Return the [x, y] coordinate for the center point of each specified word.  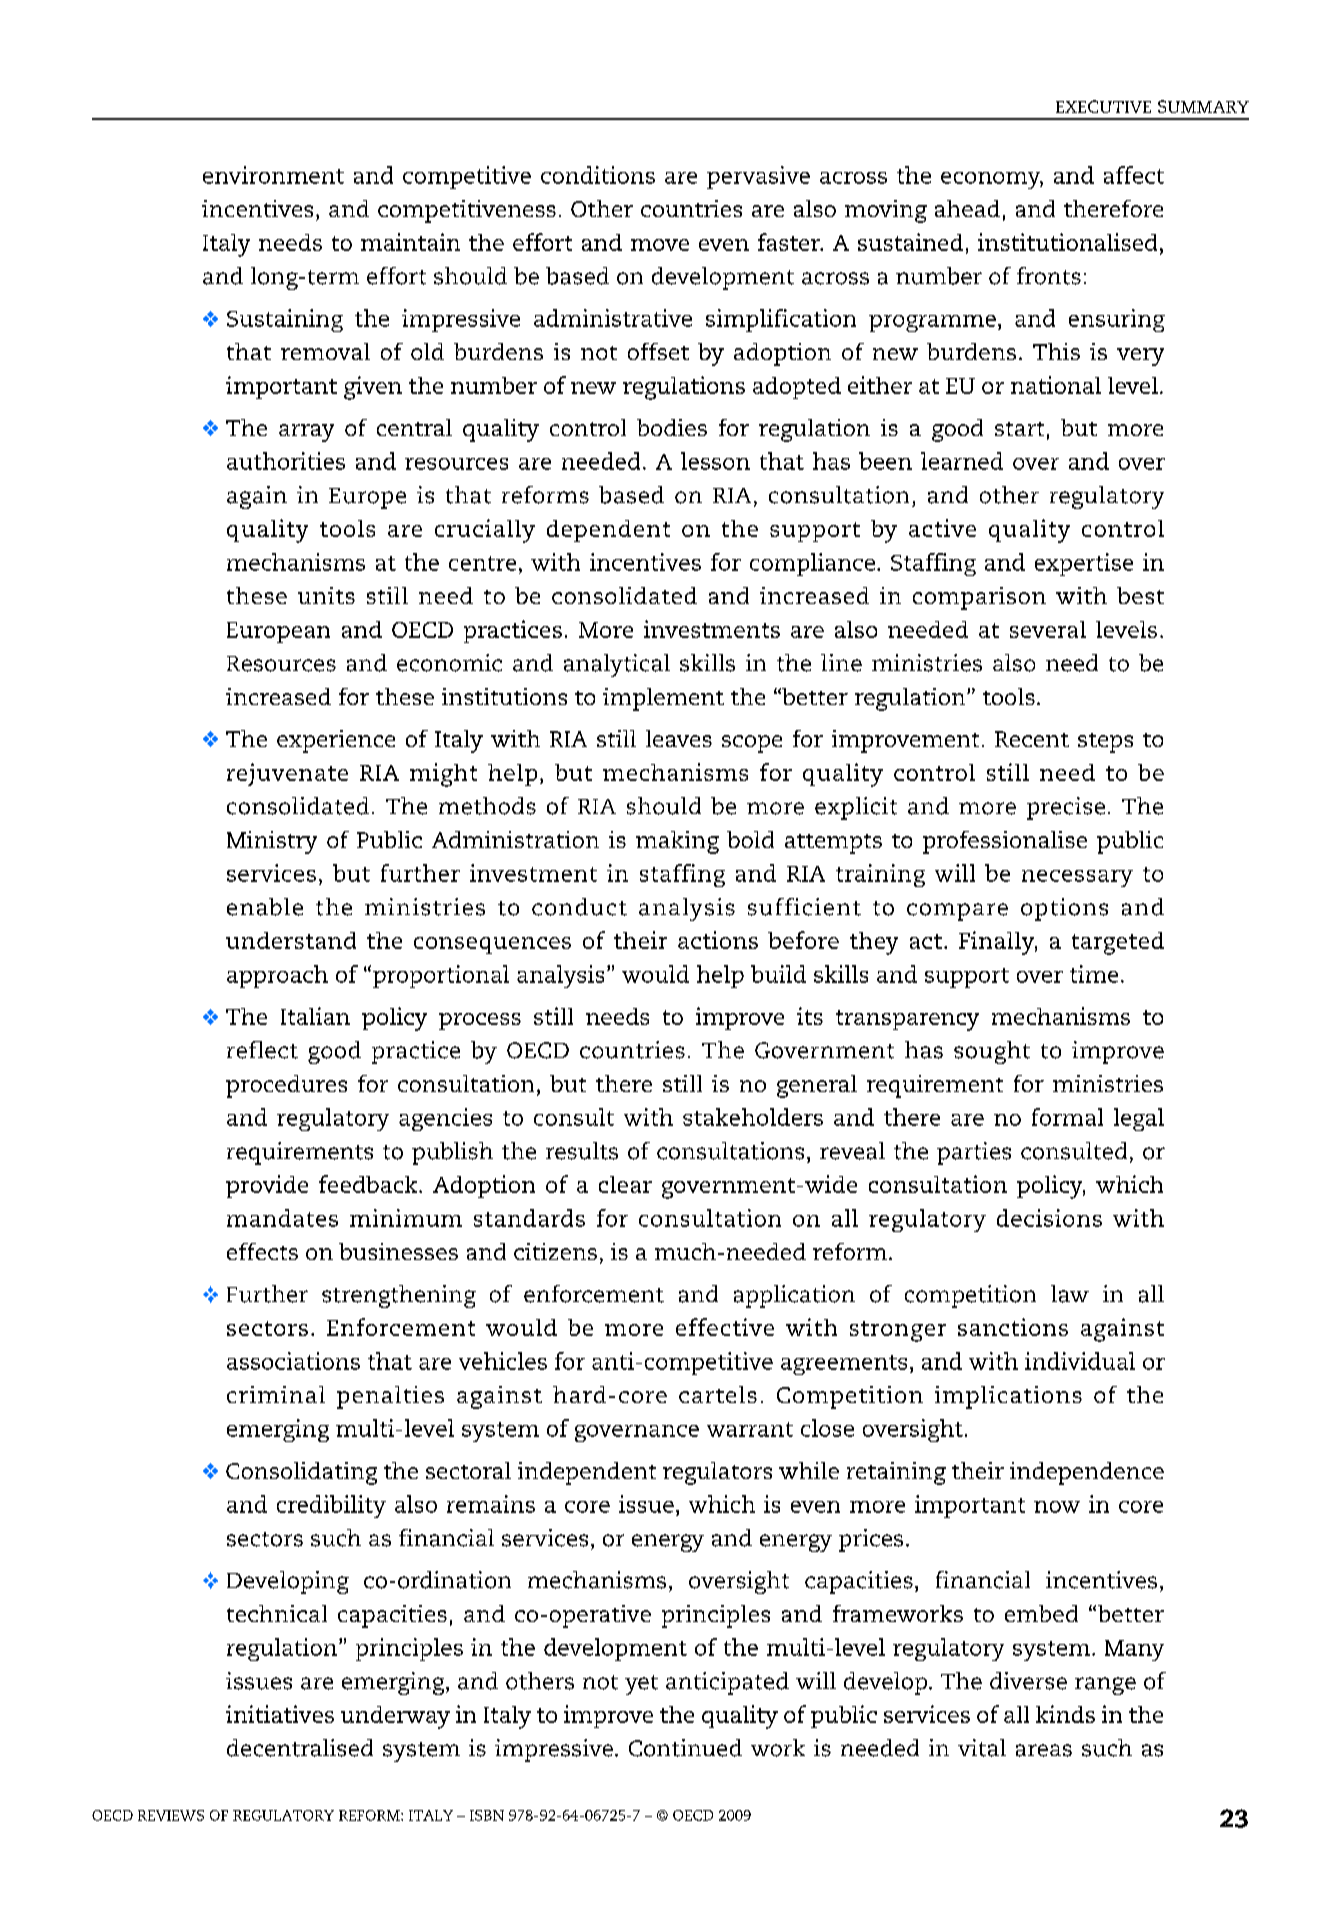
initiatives [280, 1714]
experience [336, 741]
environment [273, 175]
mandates [282, 1218]
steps [1105, 743]
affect [1134, 175]
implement [663, 699]
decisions [1049, 1218]
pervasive [758, 177]
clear [625, 1184]
